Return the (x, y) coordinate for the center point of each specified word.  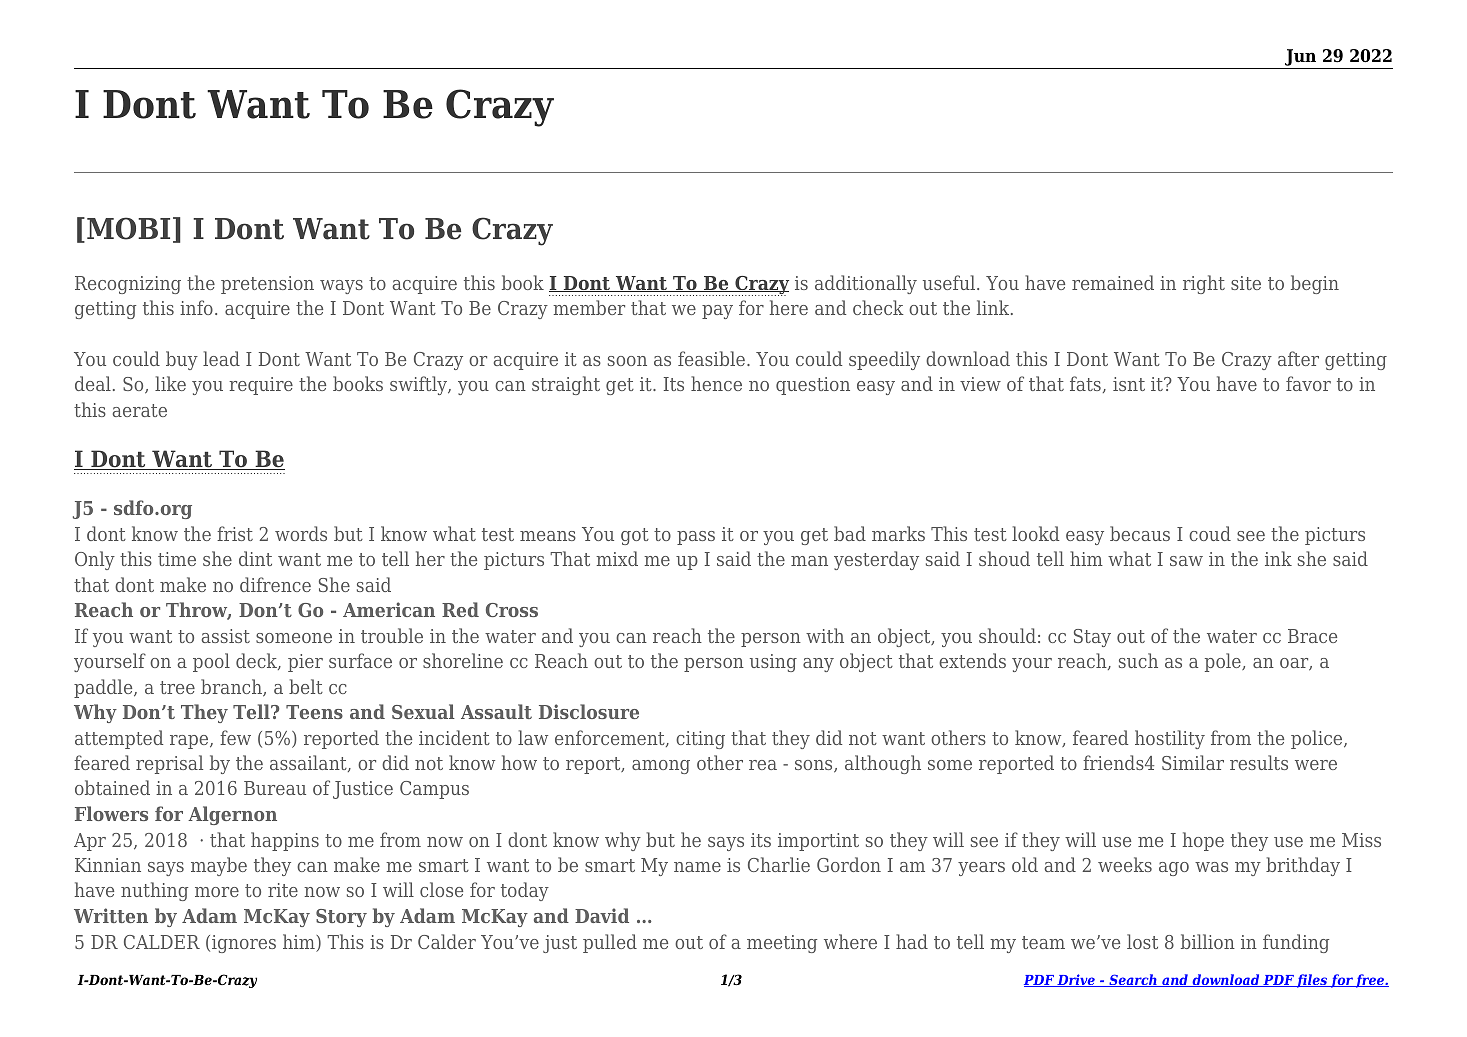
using (773, 663)
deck (258, 661)
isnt (1129, 384)
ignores (244, 944)
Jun (1300, 57)
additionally (866, 284)
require (261, 386)
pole (1224, 662)
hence (716, 383)
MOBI (128, 228)
